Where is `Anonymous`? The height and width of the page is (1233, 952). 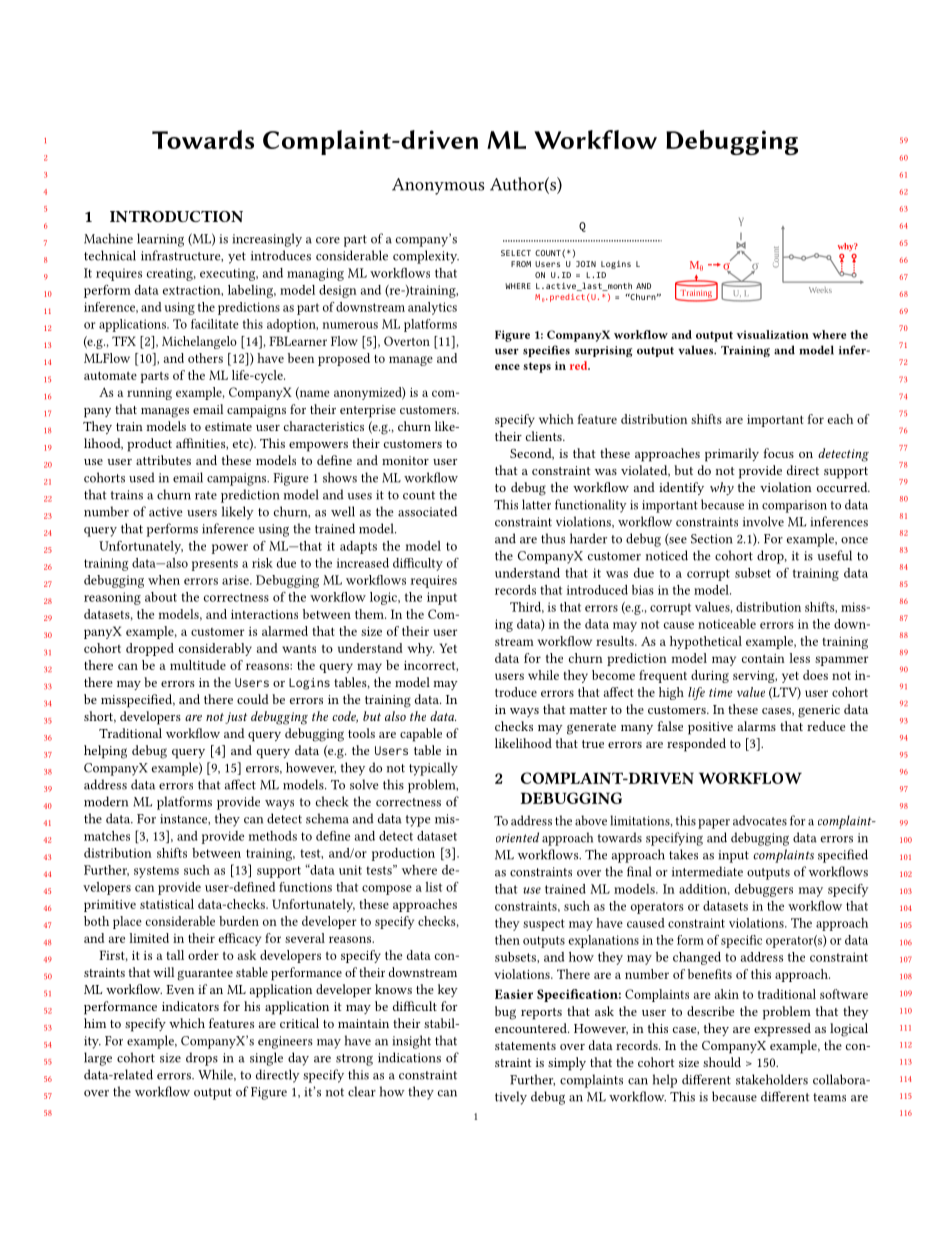
Anonymous is located at coordinates (438, 186).
